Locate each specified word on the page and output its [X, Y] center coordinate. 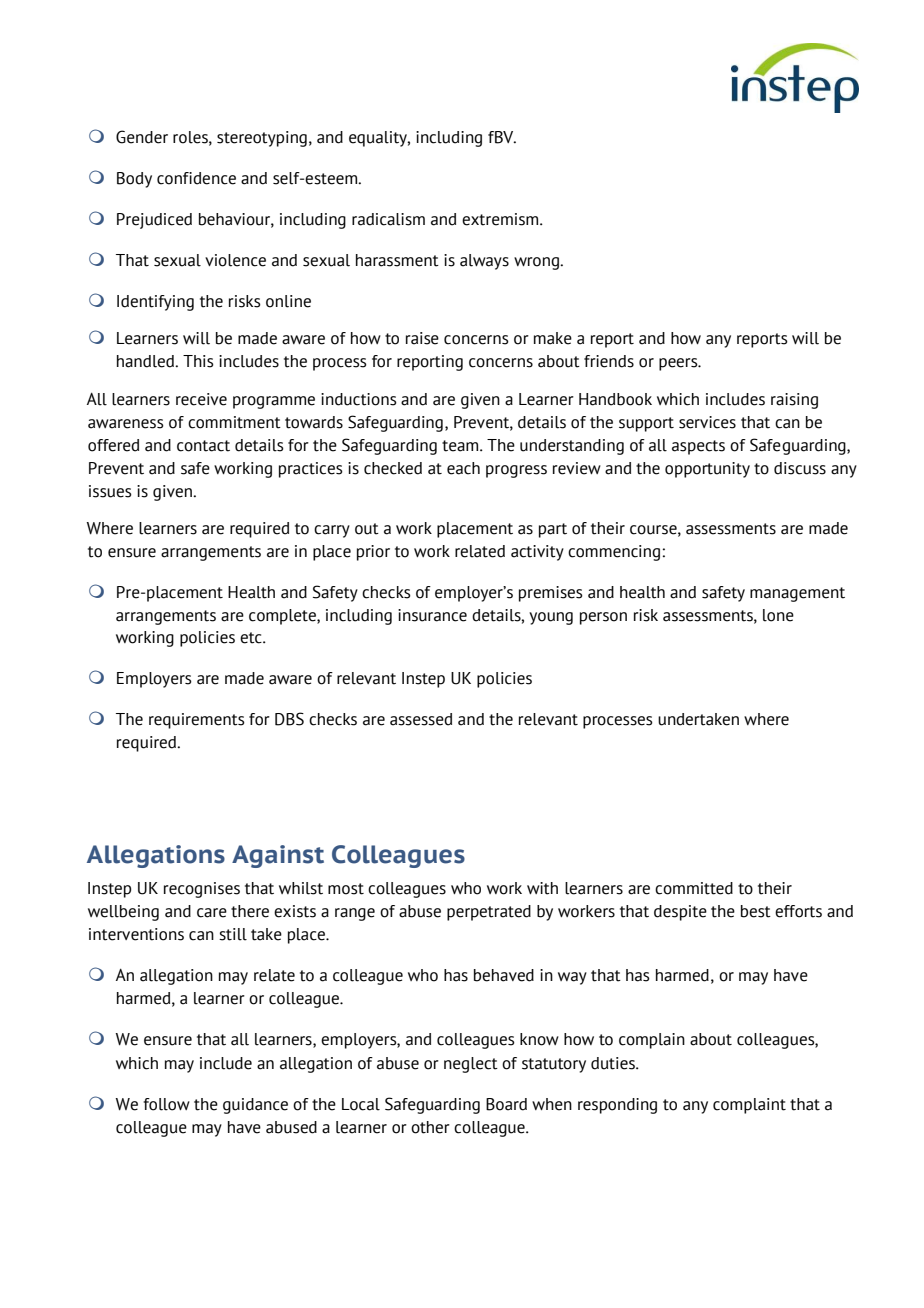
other [430, 1127]
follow [166, 1104]
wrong [538, 263]
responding [617, 1106]
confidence [196, 178]
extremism [501, 219]
